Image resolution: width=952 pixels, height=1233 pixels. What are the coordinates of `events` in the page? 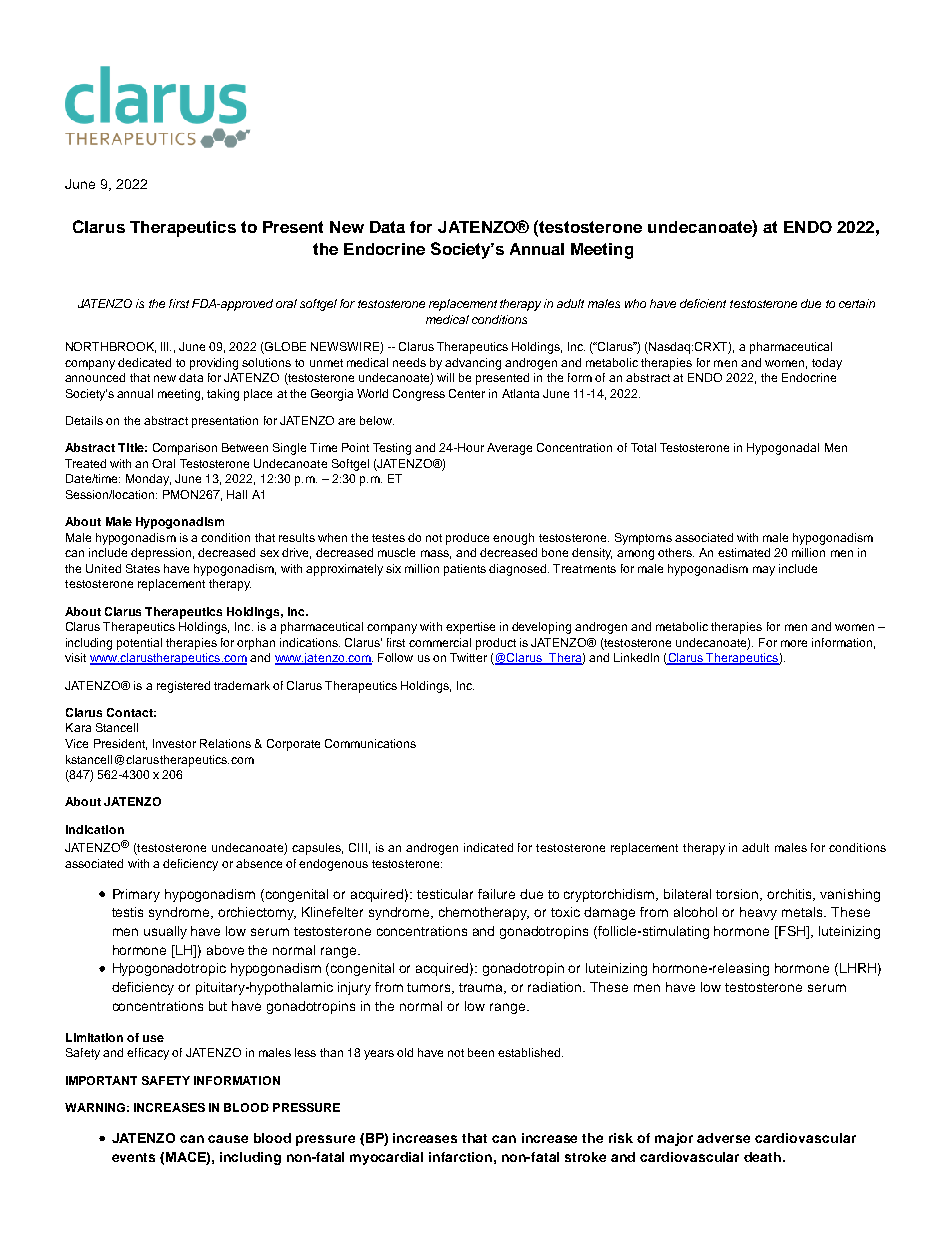 It's located at (133, 1157).
